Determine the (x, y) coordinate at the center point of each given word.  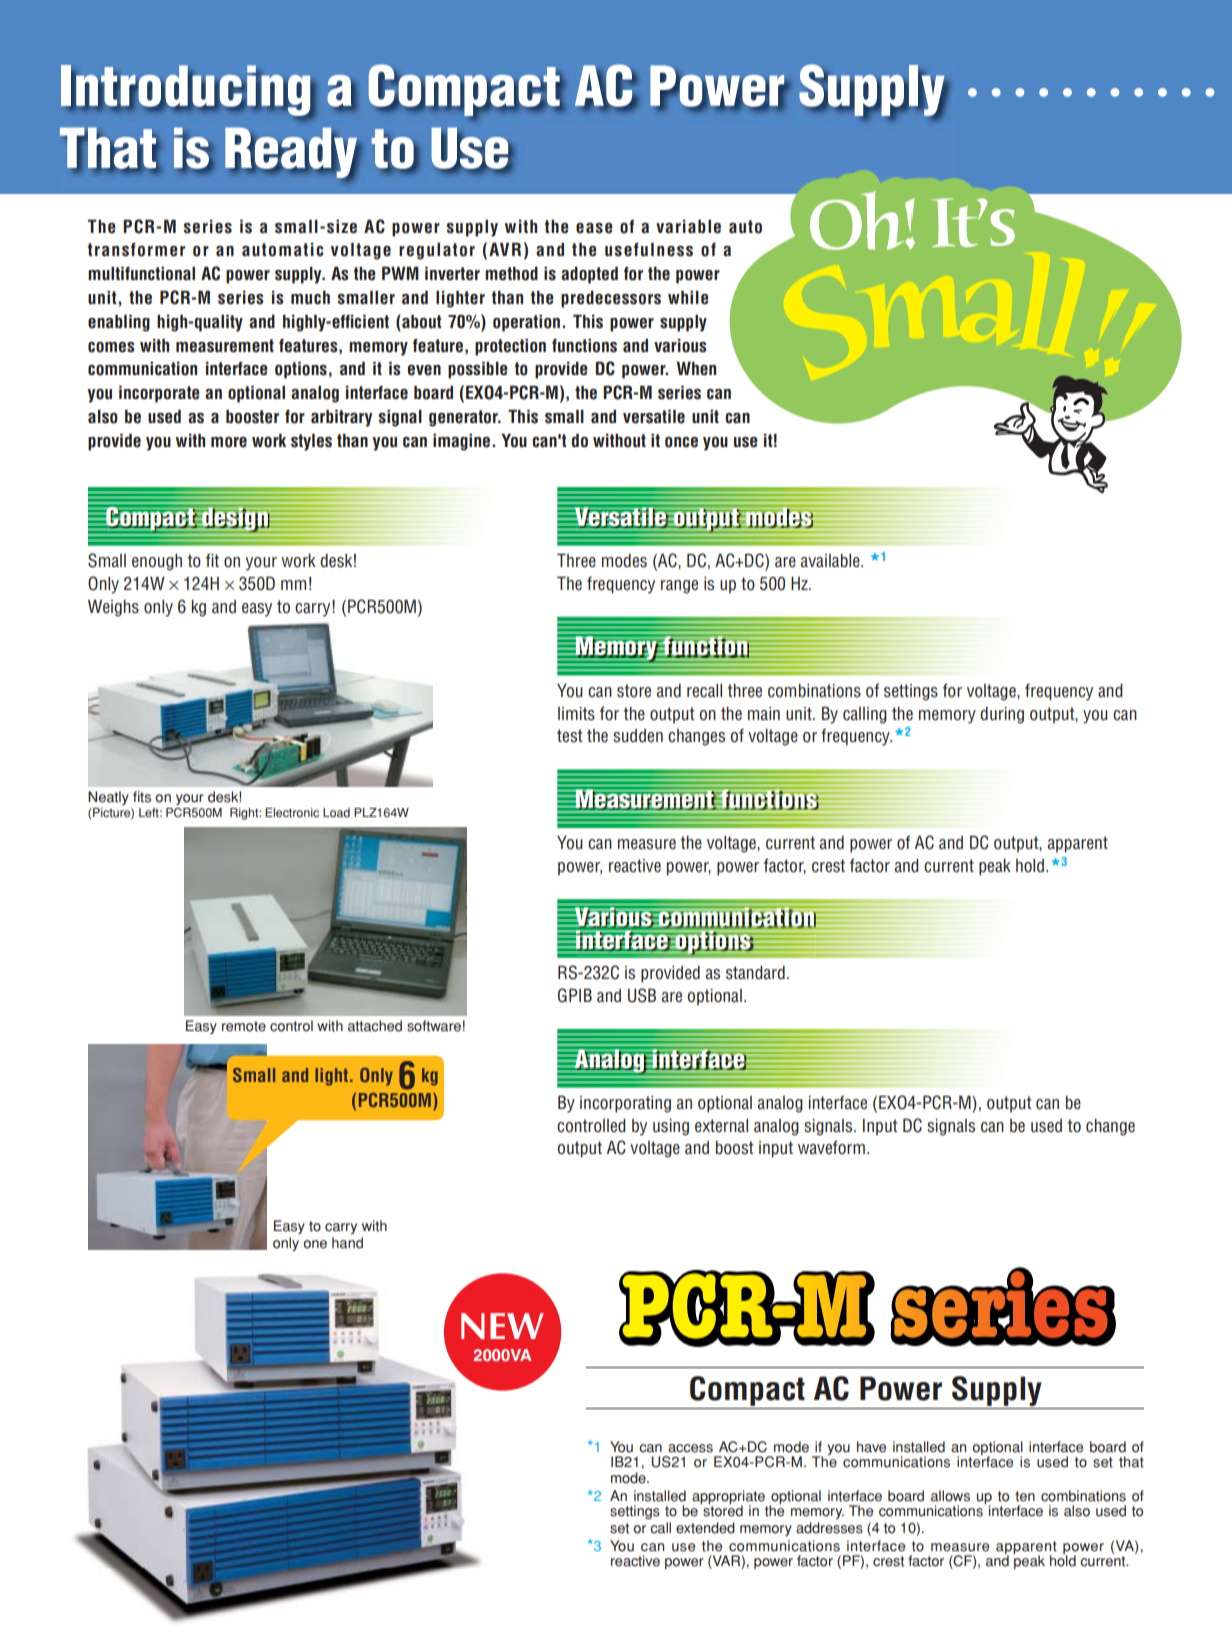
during (1002, 715)
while (688, 297)
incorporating (625, 1104)
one (315, 1244)
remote (244, 1026)
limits (576, 714)
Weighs (113, 608)
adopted (589, 275)
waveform (831, 1147)
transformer (136, 250)
